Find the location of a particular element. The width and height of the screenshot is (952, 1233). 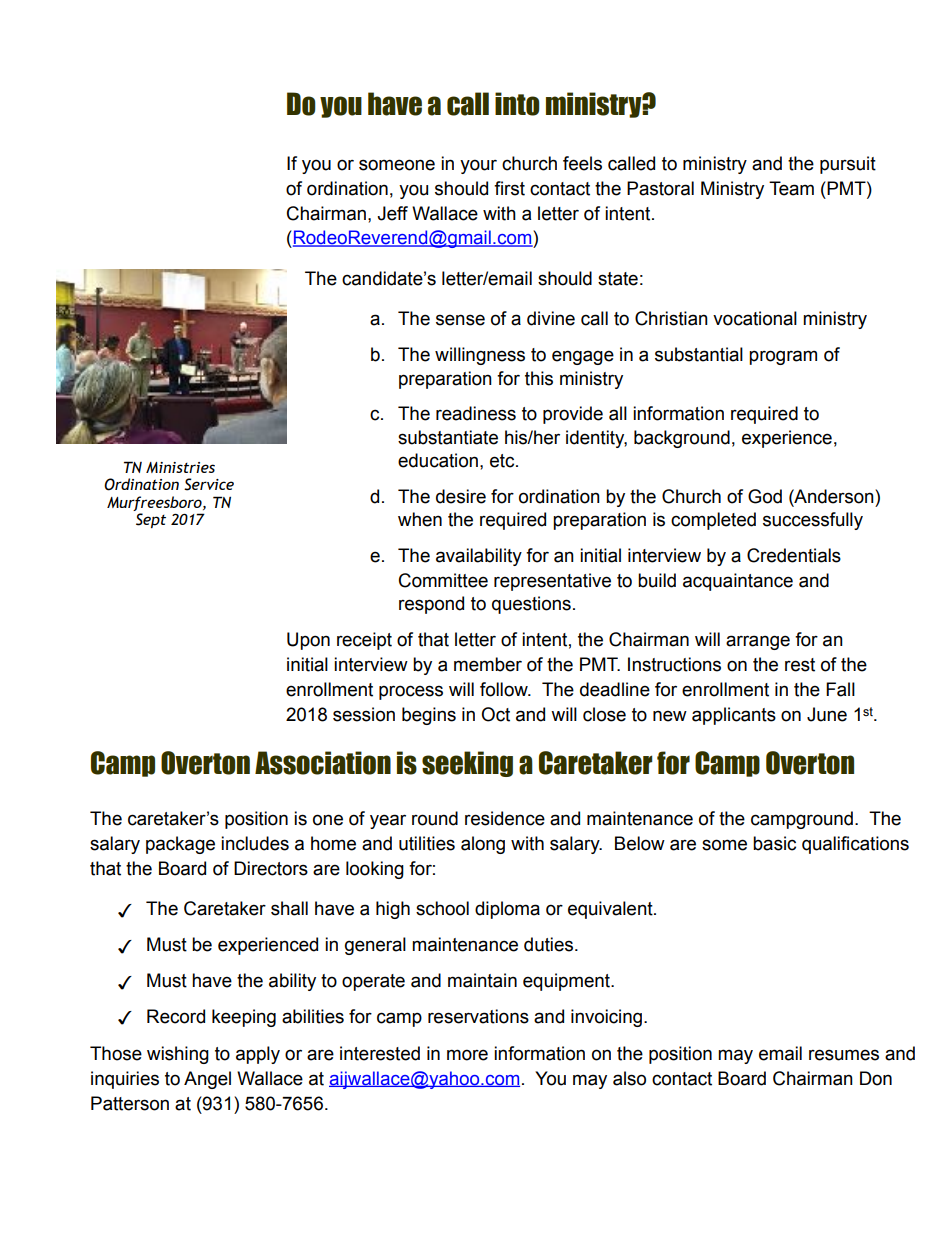

pursuit is located at coordinates (848, 165).
